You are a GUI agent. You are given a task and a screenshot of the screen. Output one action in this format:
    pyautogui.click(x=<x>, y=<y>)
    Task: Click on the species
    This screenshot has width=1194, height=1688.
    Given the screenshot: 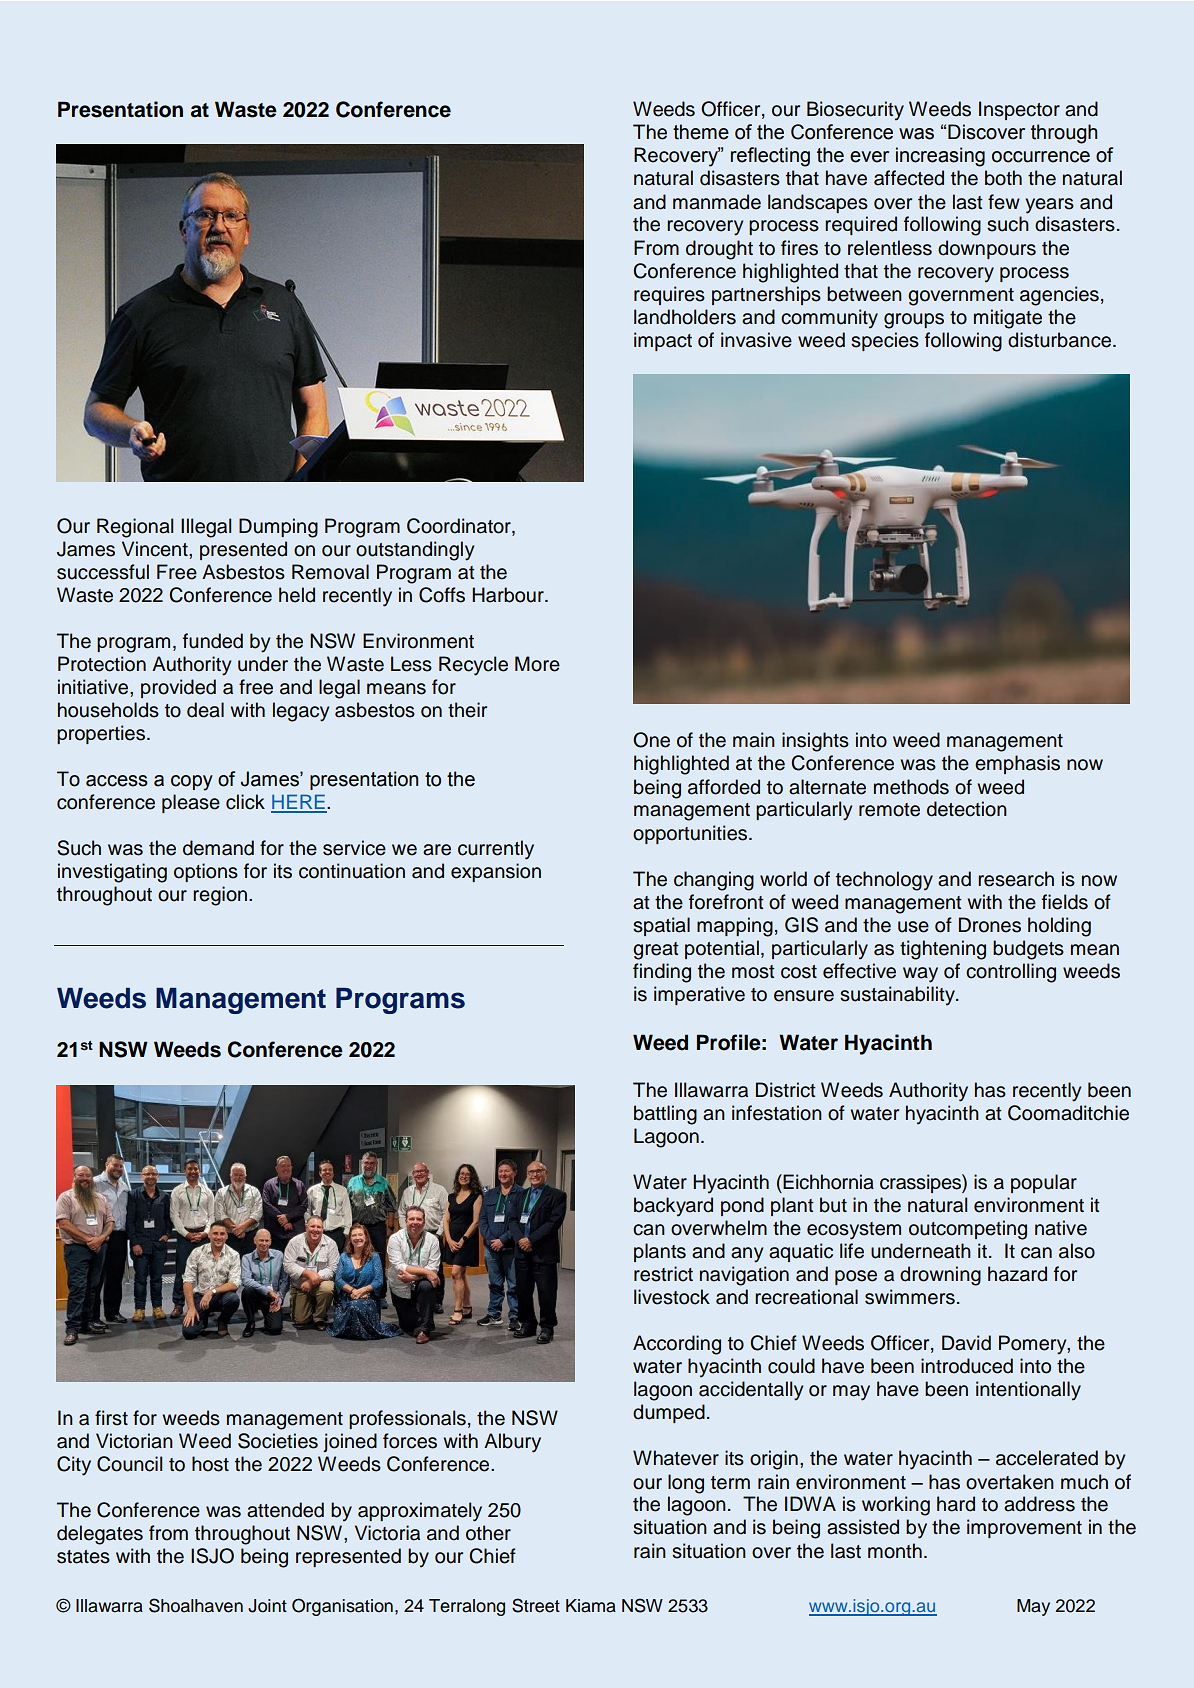 What is the action you would take?
    pyautogui.click(x=885, y=341)
